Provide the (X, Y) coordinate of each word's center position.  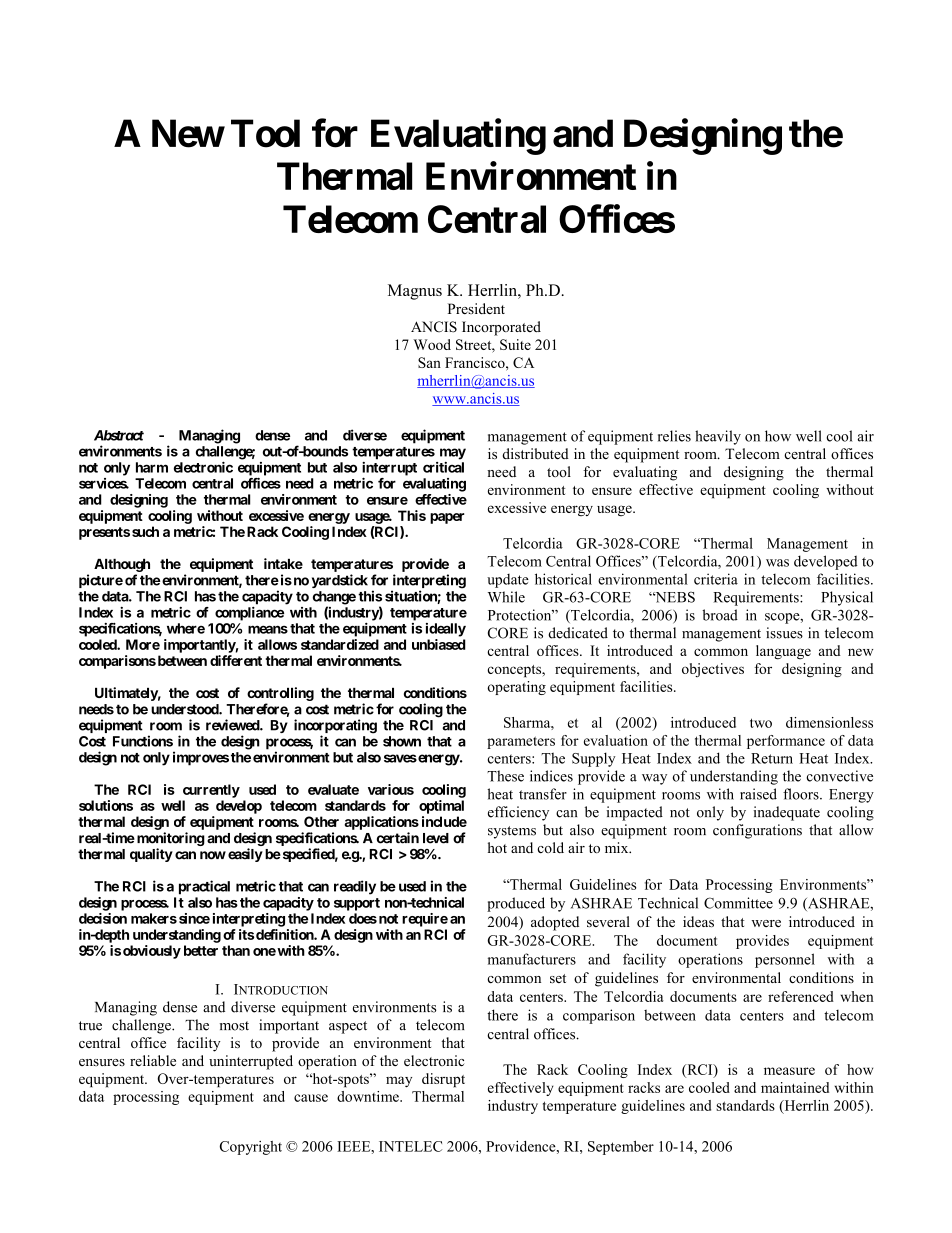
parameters (521, 742)
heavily (718, 437)
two (761, 723)
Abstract (119, 435)
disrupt (443, 1080)
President (476, 308)
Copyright (251, 1148)
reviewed (233, 725)
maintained (795, 1087)
